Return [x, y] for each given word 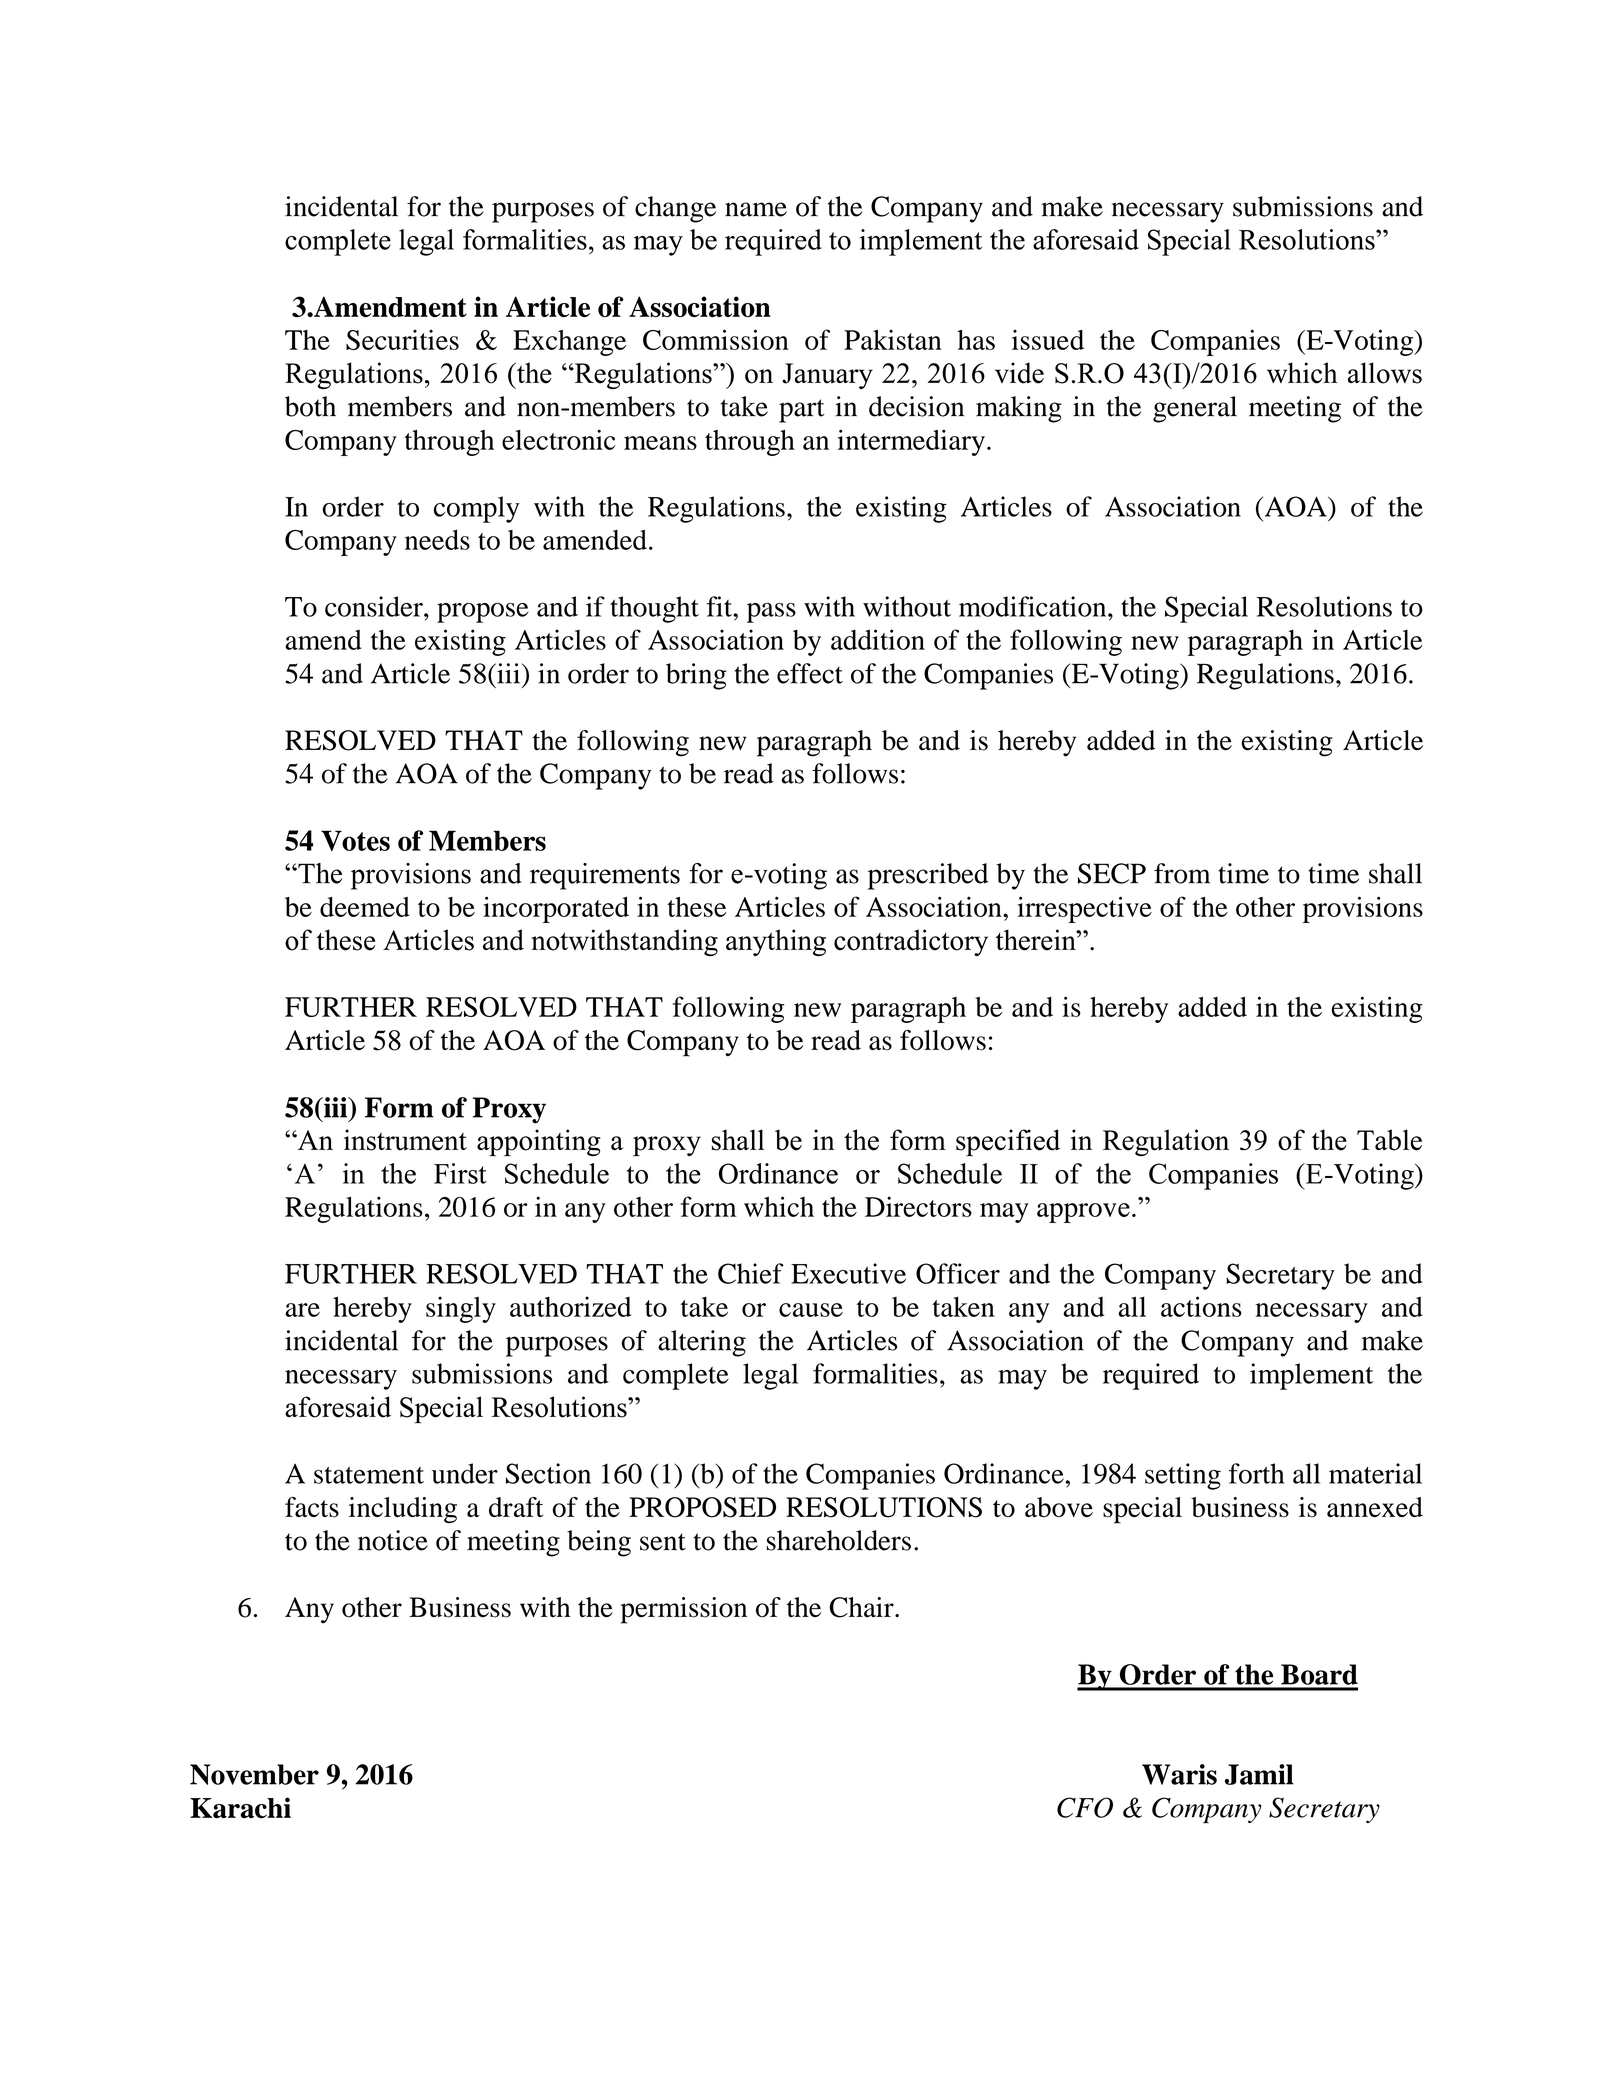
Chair [862, 1607]
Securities [402, 339]
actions [1201, 1306]
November [254, 1774]
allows [1385, 373]
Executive [848, 1273]
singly [461, 1309]
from [1182, 873]
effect [810, 673]
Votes [355, 840]
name [756, 209]
